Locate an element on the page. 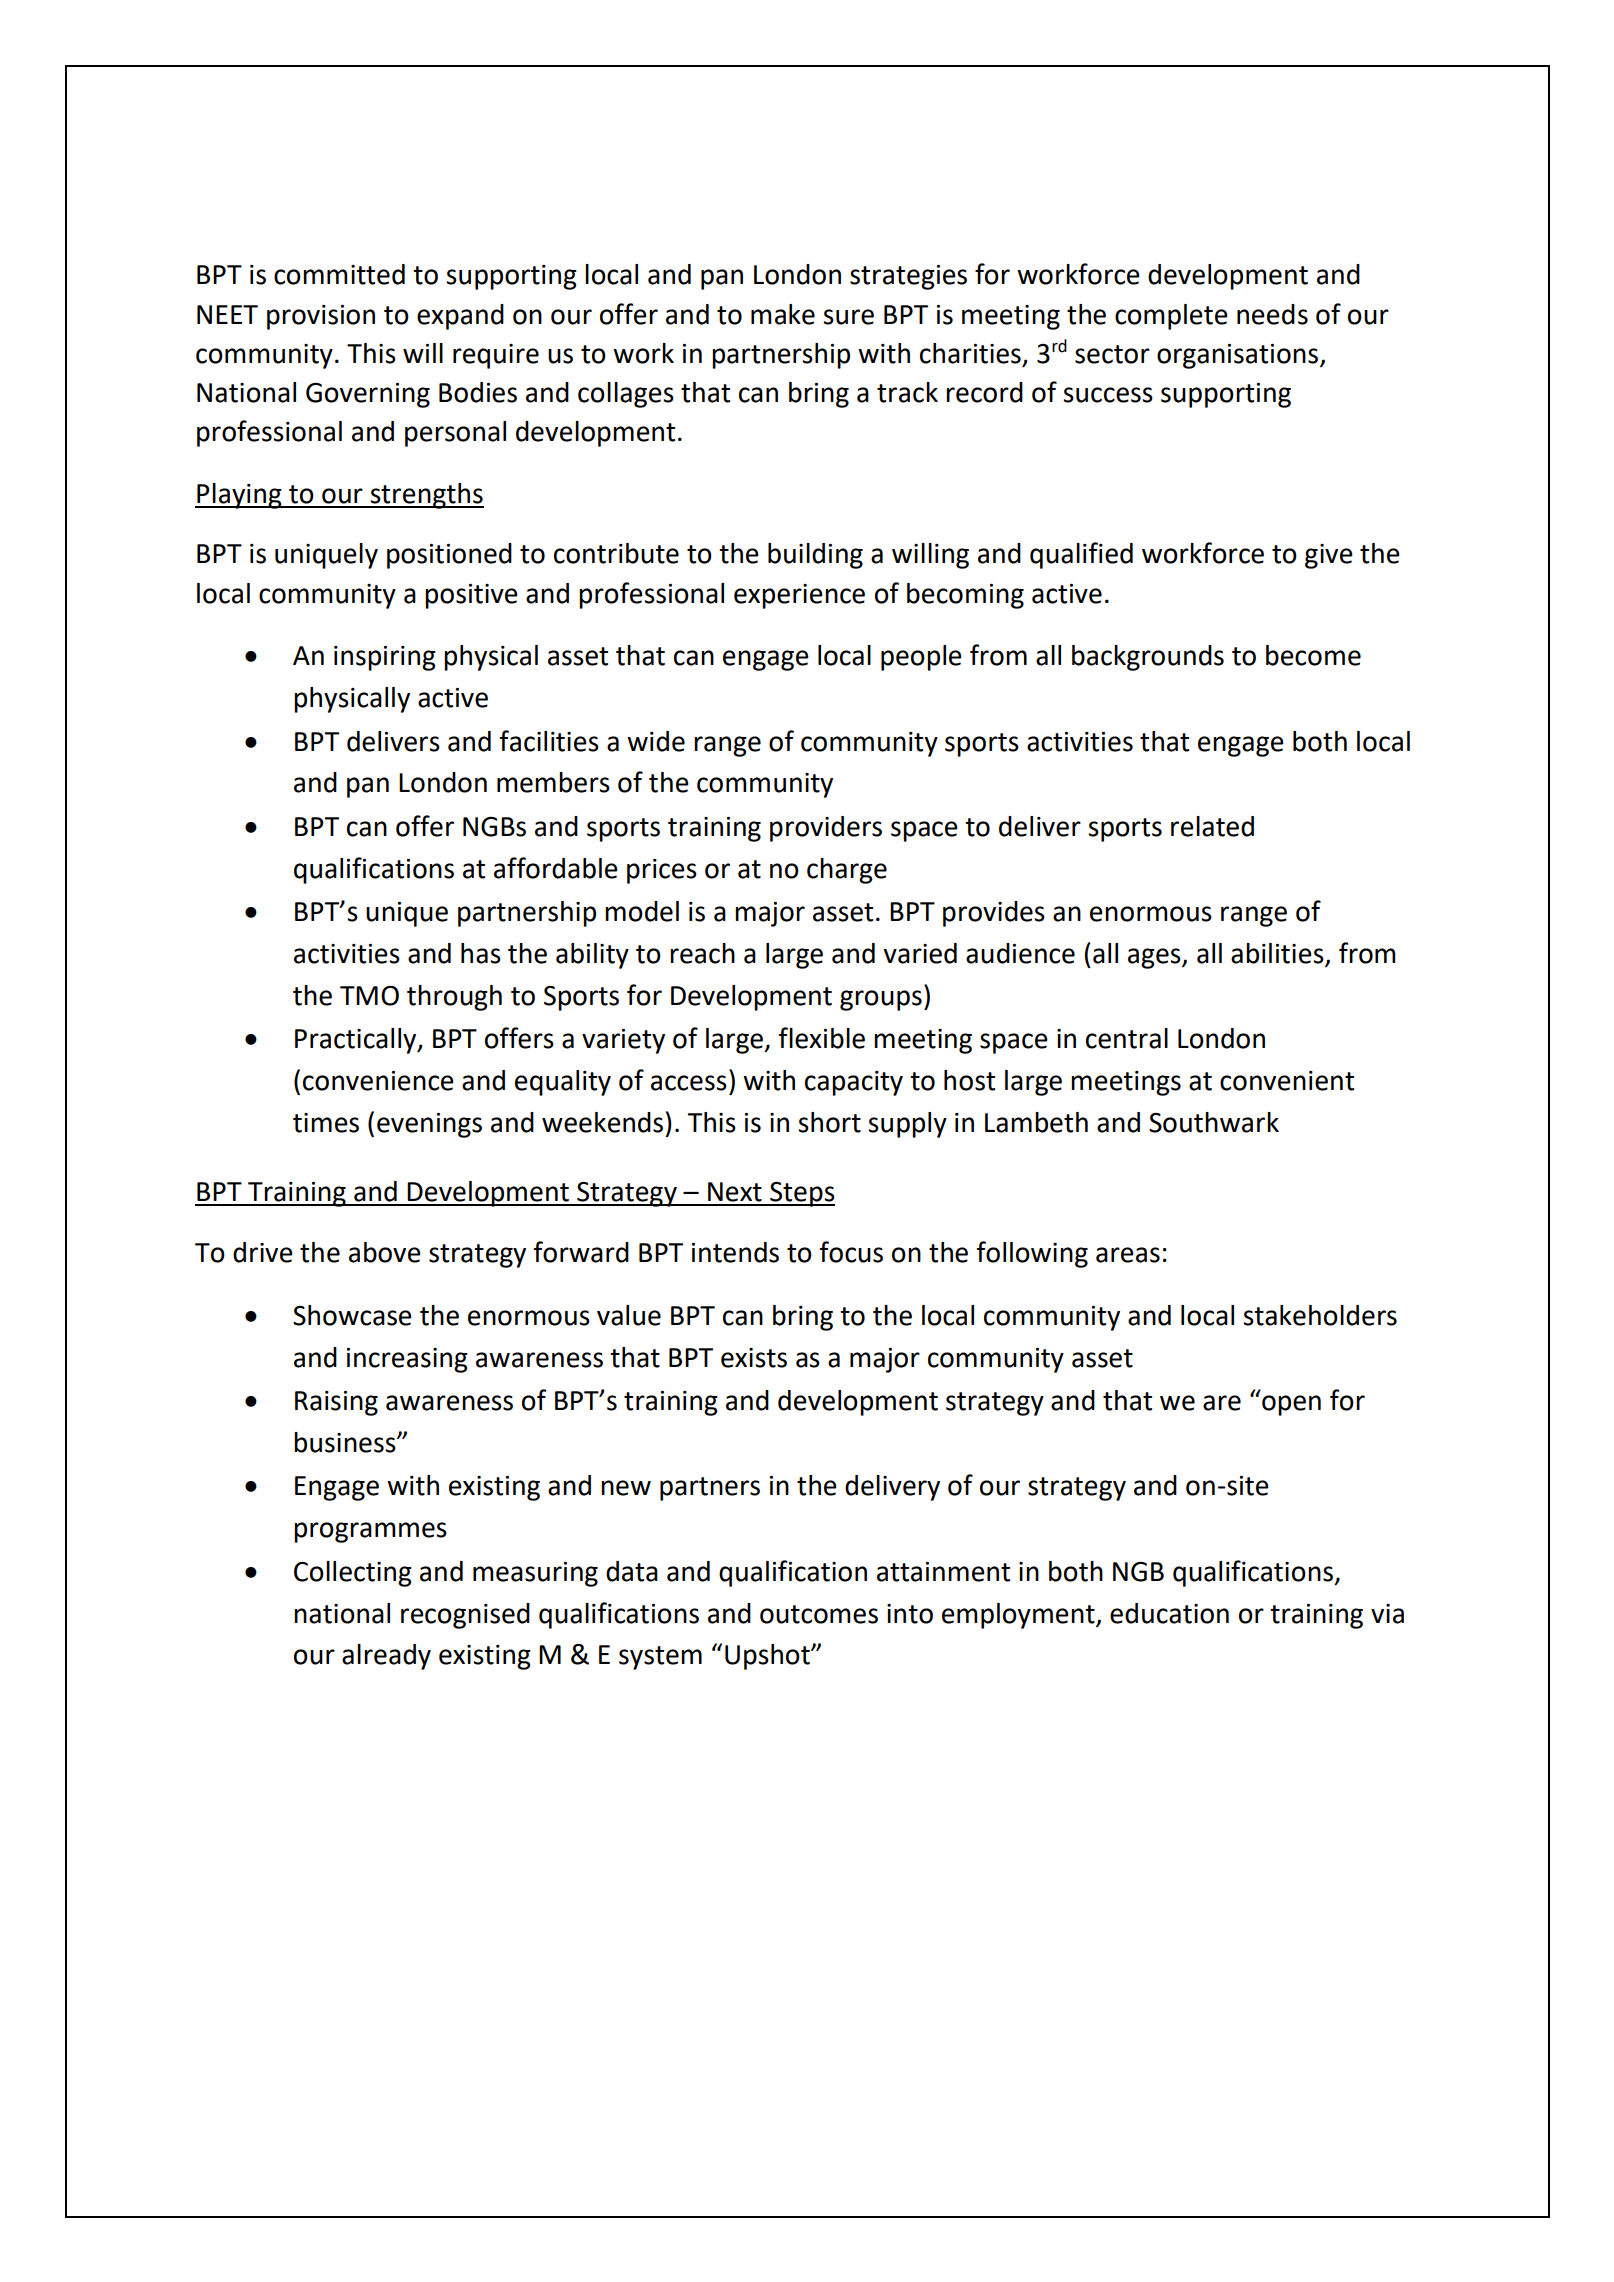 The image size is (1614, 2282). abilities is located at coordinates (1278, 954).
